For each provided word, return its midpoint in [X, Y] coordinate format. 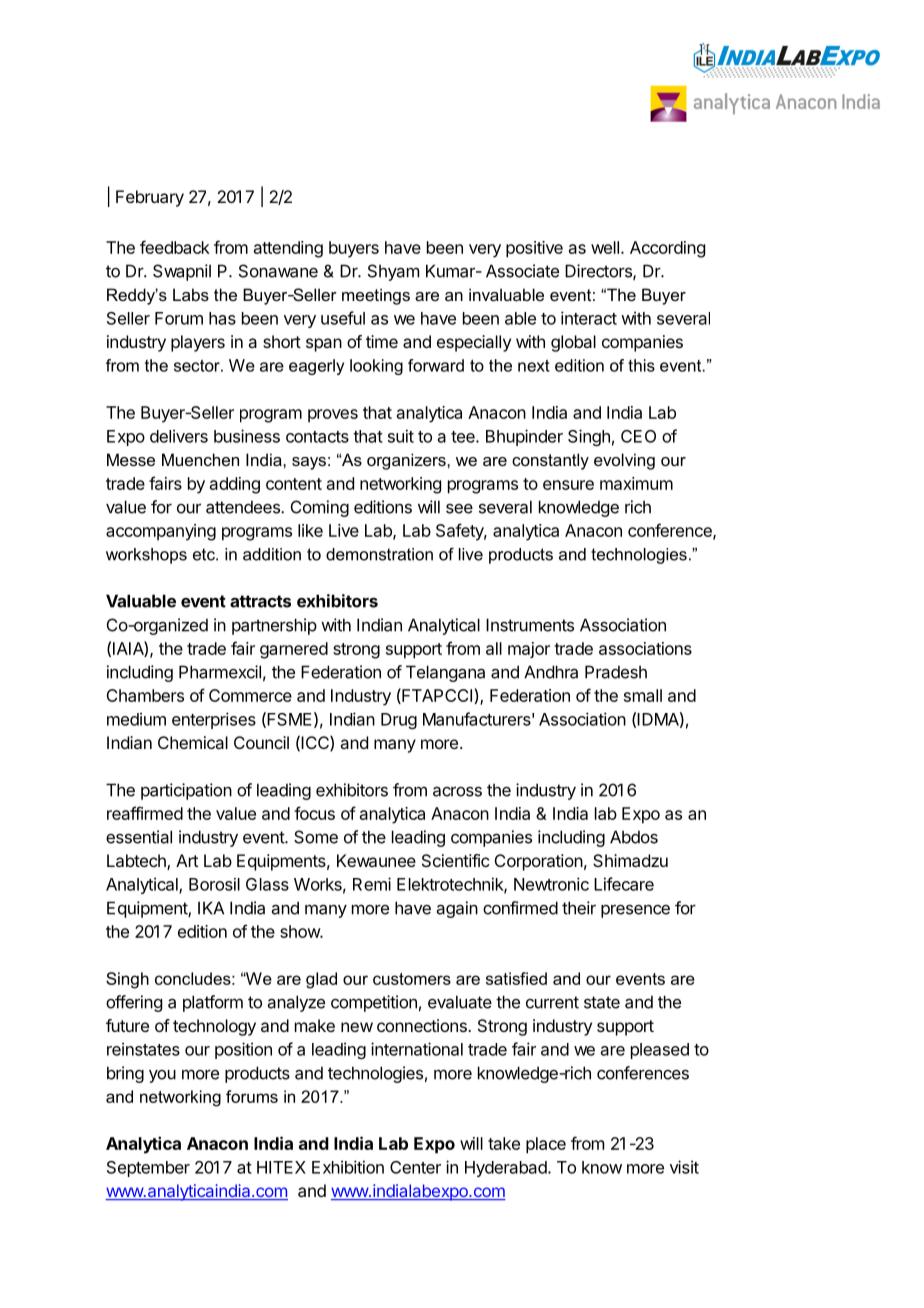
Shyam [393, 272]
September [148, 1169]
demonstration [379, 554]
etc [205, 554]
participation [186, 791]
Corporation [539, 862]
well [605, 247]
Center [415, 1167]
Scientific [455, 860]
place [546, 1145]
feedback [175, 247]
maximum [636, 483]
